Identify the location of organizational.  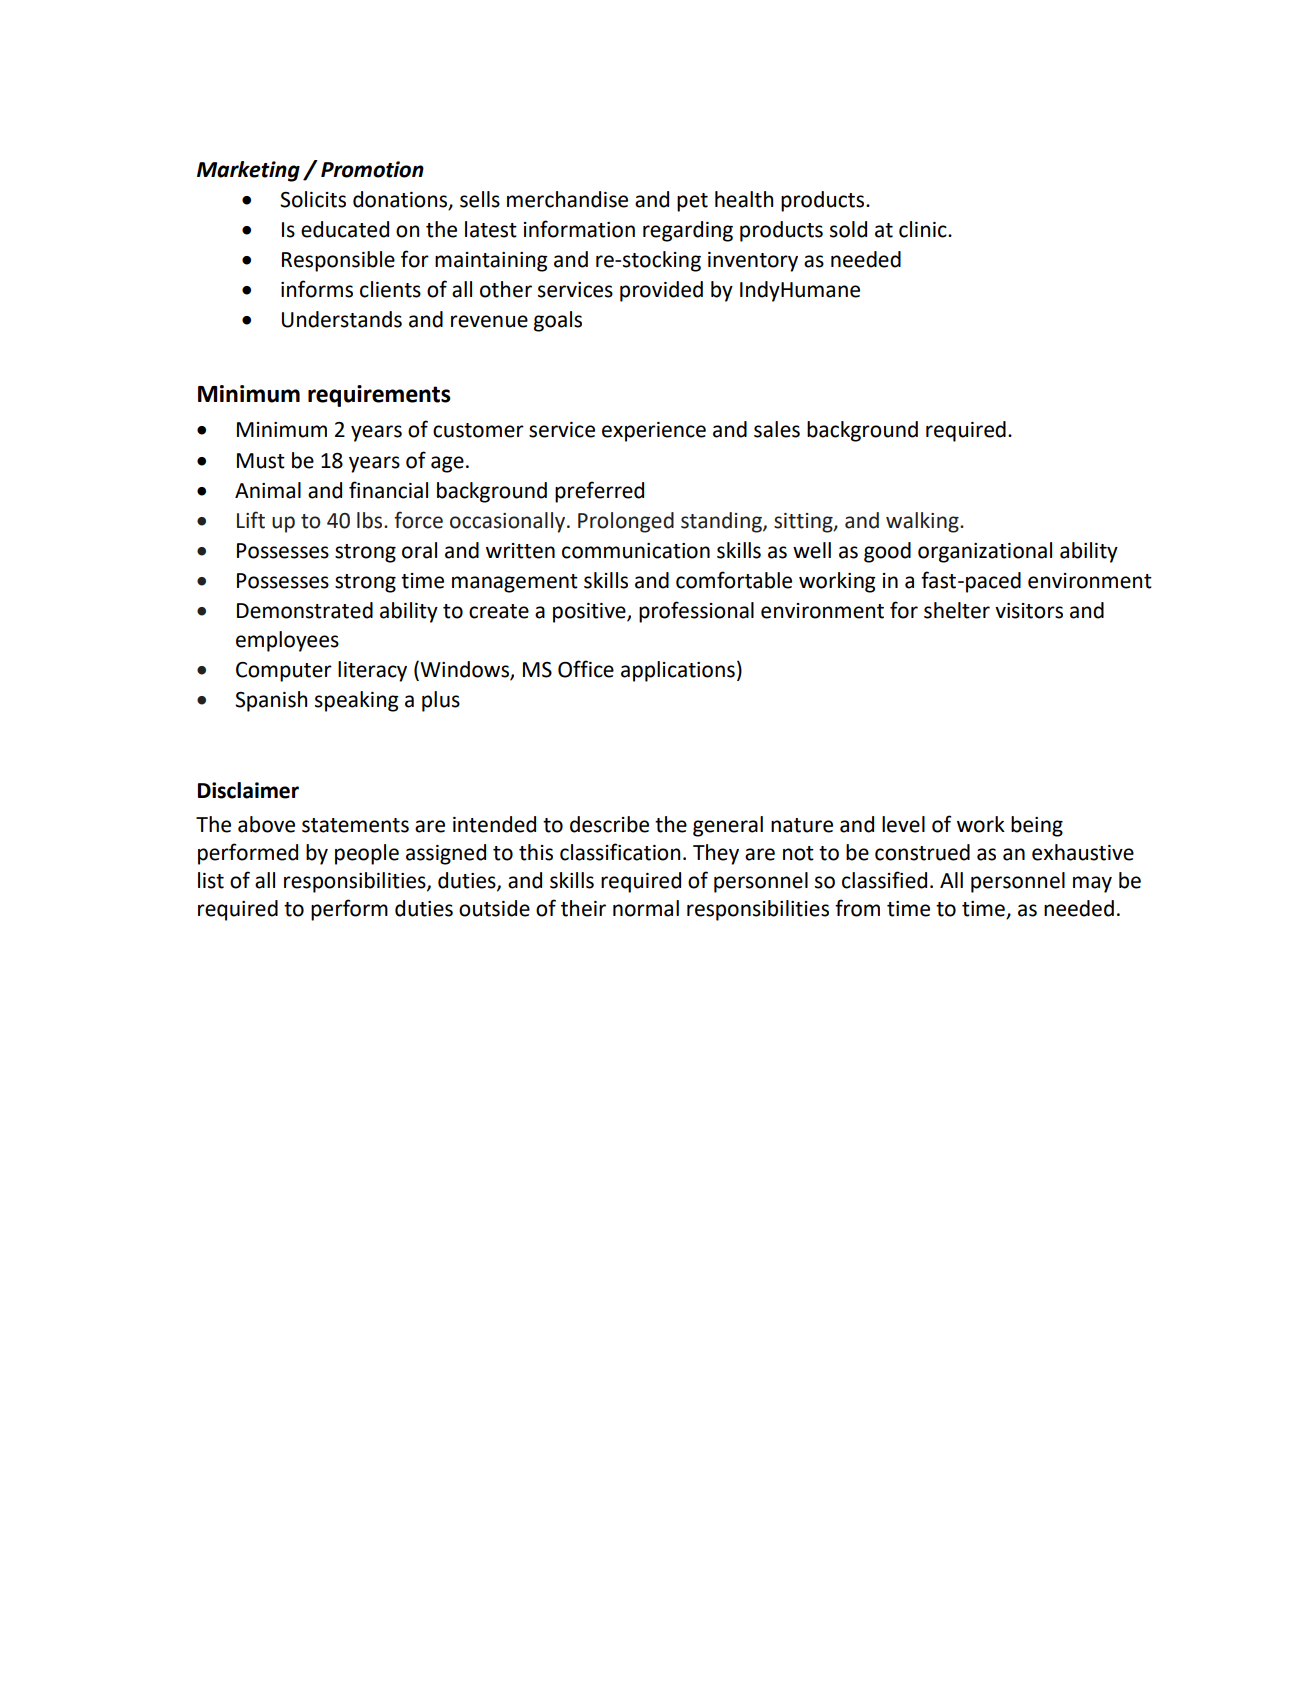
(985, 552).
